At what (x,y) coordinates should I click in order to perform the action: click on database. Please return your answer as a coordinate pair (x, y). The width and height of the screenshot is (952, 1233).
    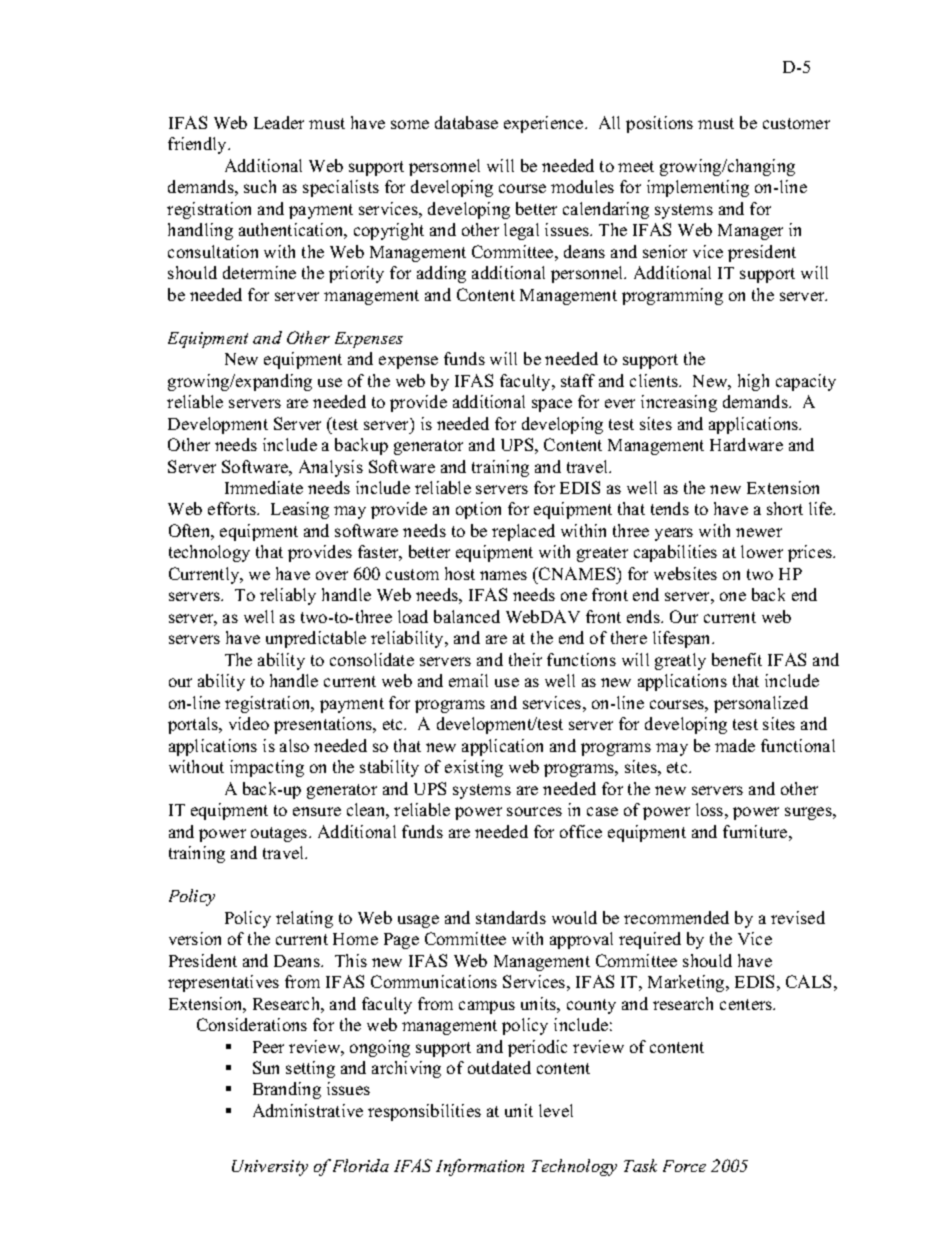
    Looking at the image, I should click on (466, 122).
